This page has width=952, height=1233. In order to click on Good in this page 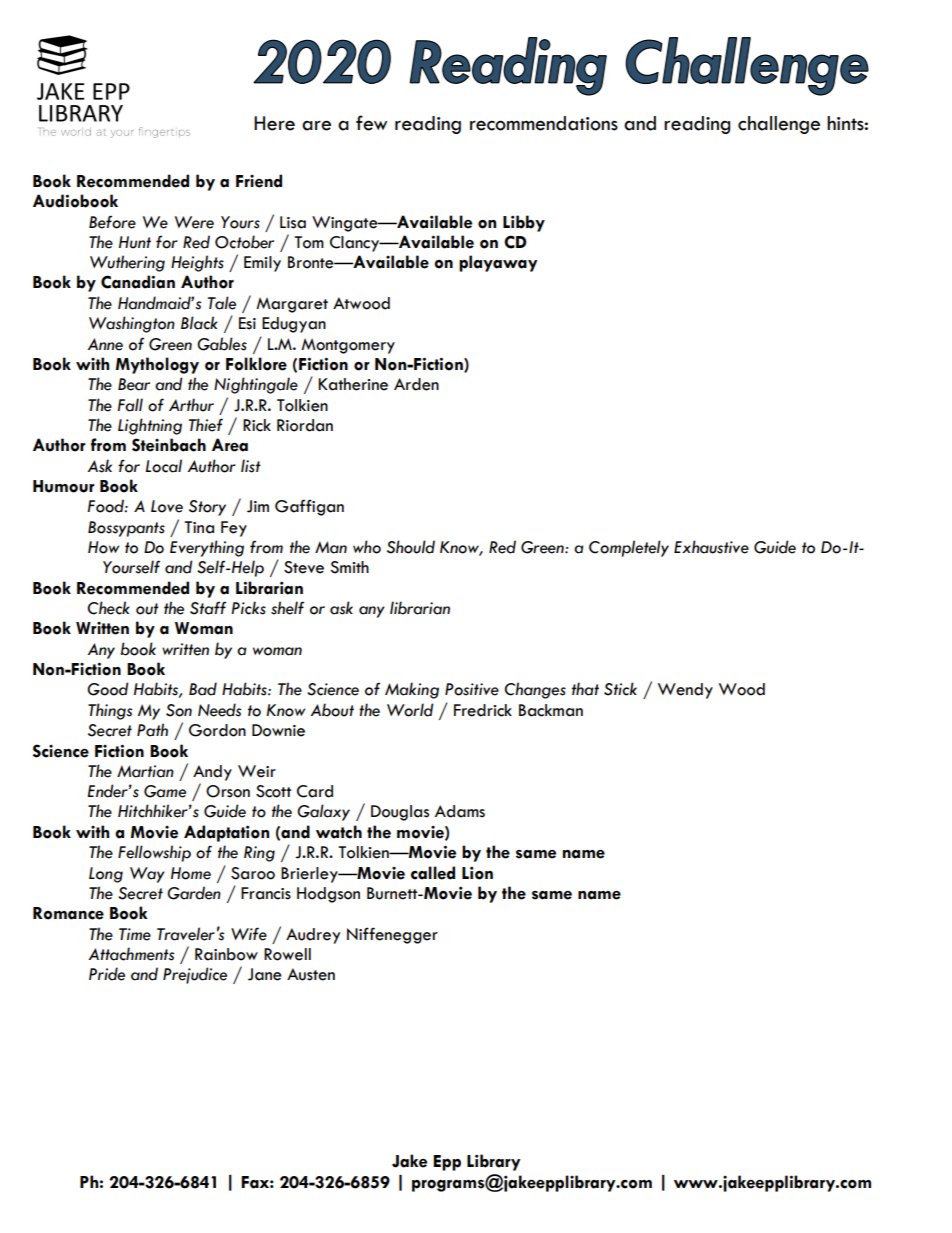, I will do `click(107, 689)`.
